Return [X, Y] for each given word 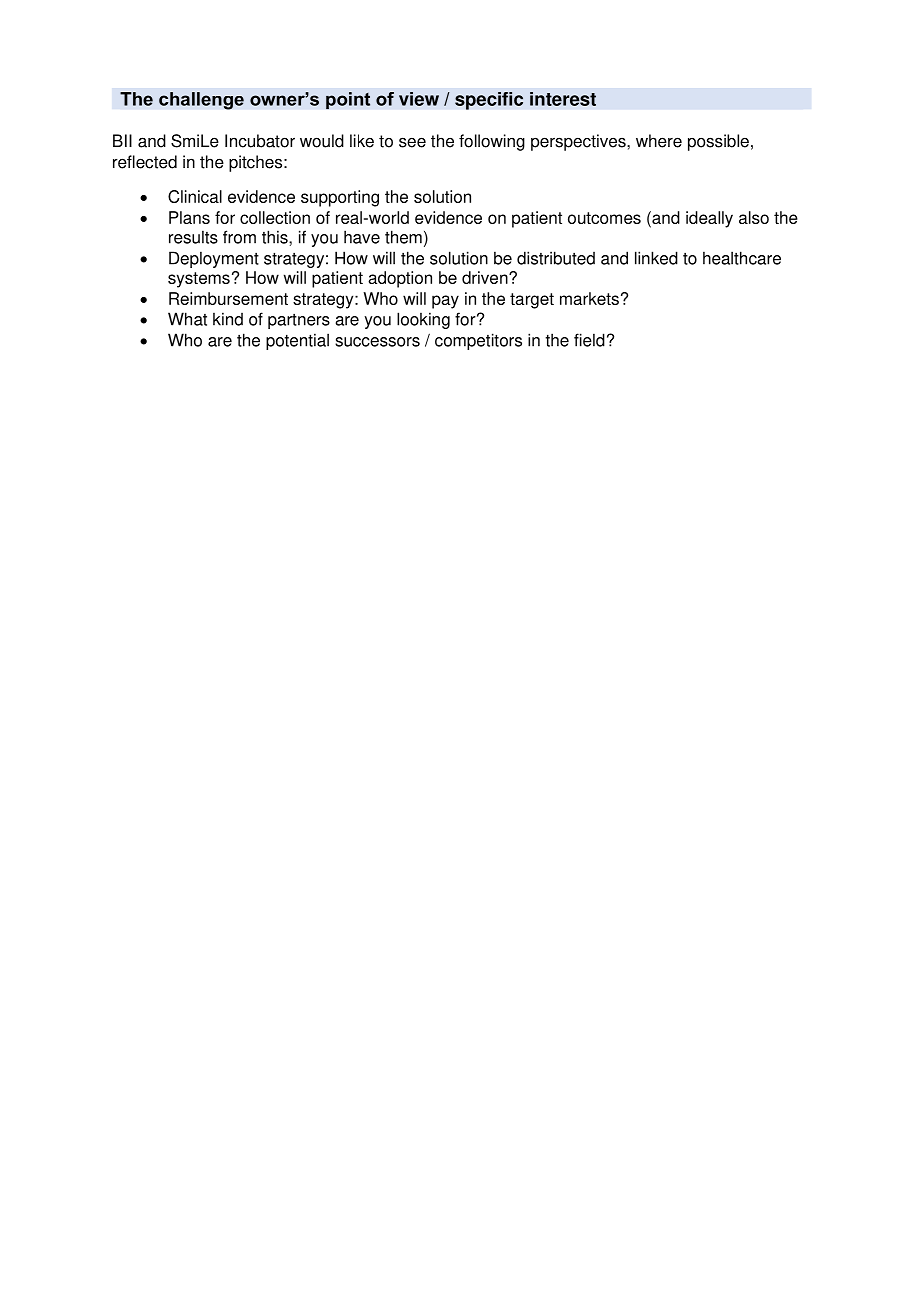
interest [563, 99]
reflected [145, 162]
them [403, 237]
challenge [201, 101]
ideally [709, 219]
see [412, 142]
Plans [189, 217]
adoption [400, 279]
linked [656, 258]
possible [718, 142]
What [187, 319]
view [419, 99]
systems [199, 280]
